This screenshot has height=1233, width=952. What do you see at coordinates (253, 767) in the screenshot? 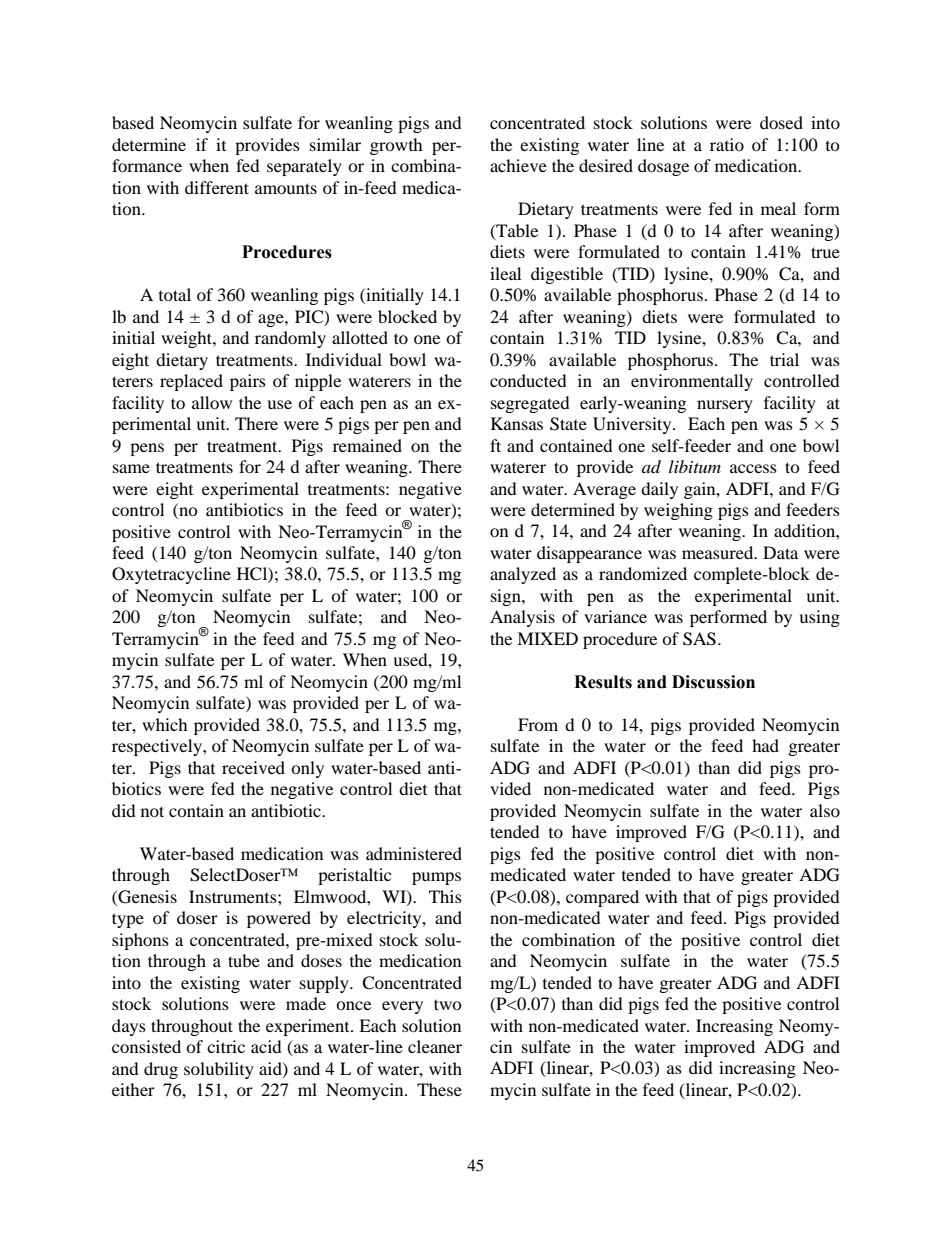
I see `received` at bounding box center [253, 767].
